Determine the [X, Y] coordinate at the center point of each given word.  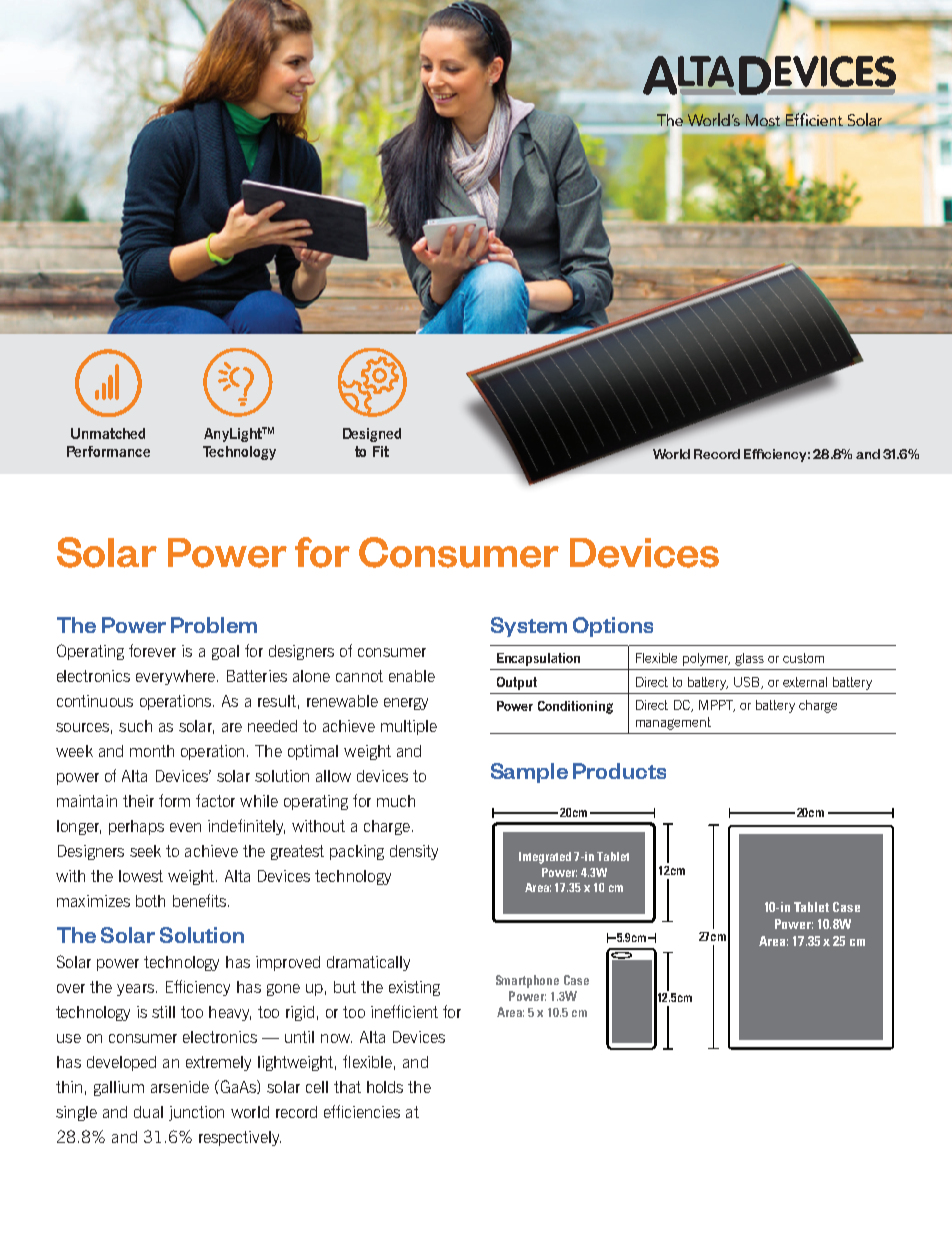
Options [613, 627]
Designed [372, 435]
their [138, 801]
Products [619, 771]
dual [148, 1112]
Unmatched [108, 433]
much [396, 801]
